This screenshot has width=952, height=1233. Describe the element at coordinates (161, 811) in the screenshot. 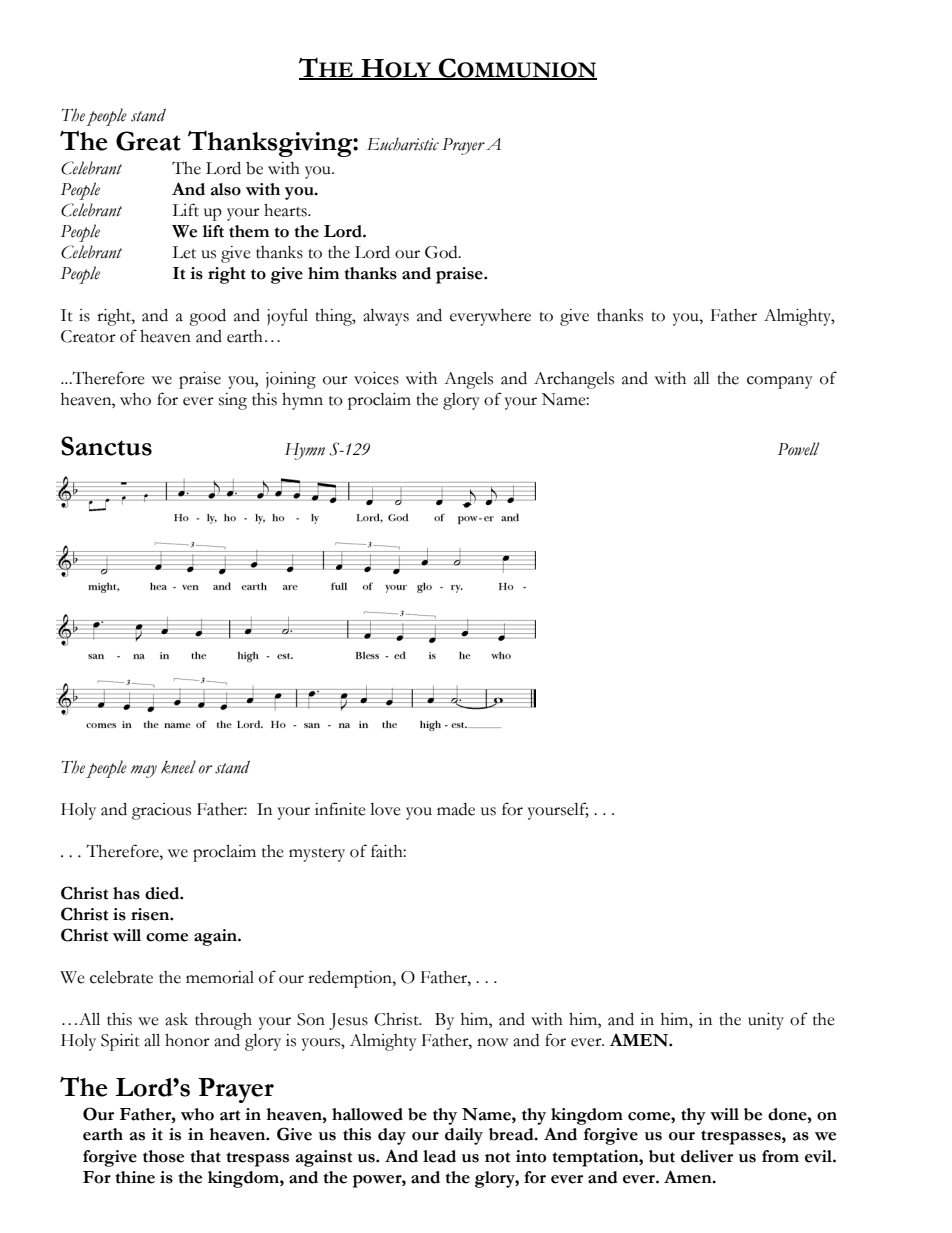

I see `gracious` at that location.
